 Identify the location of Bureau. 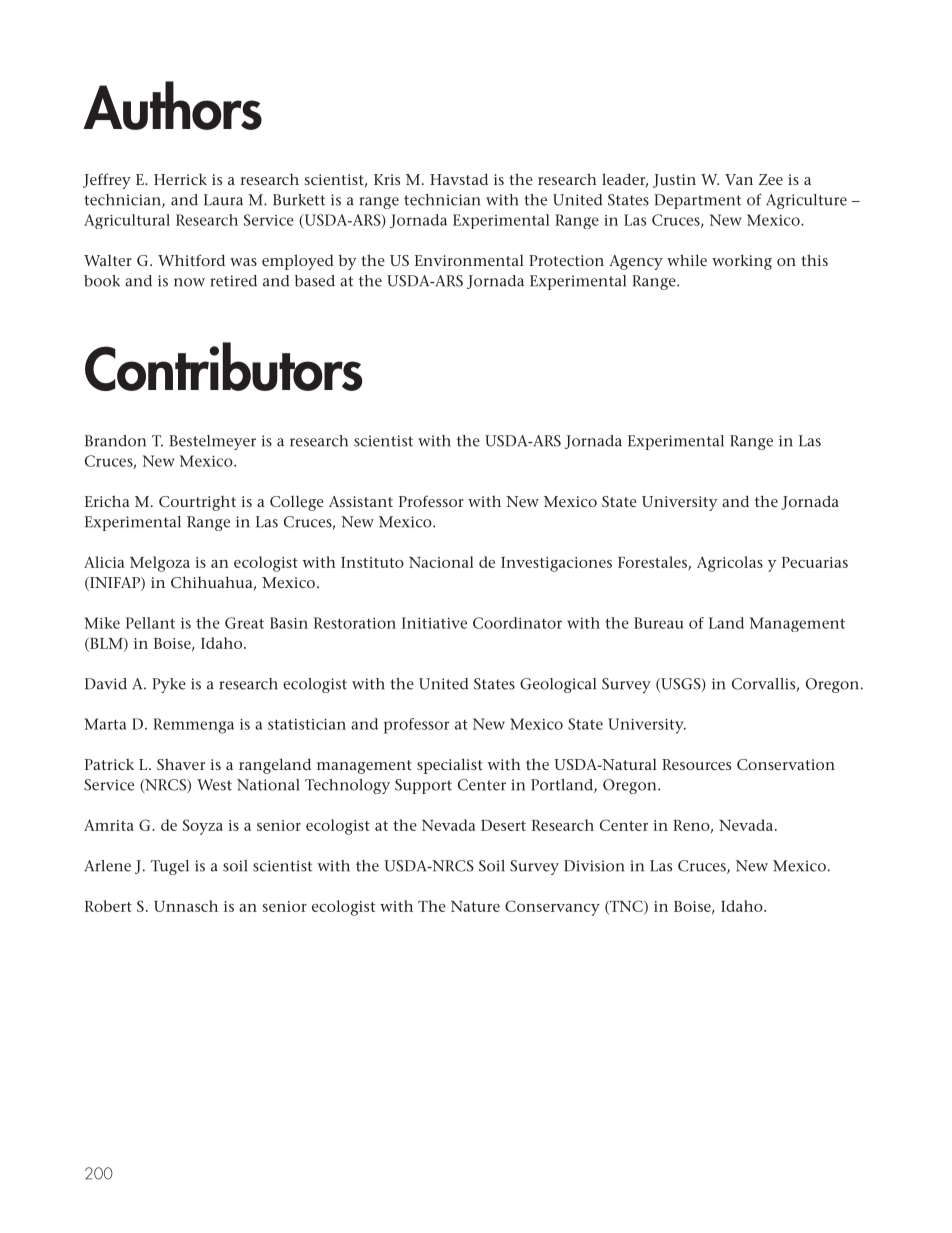
(659, 623).
